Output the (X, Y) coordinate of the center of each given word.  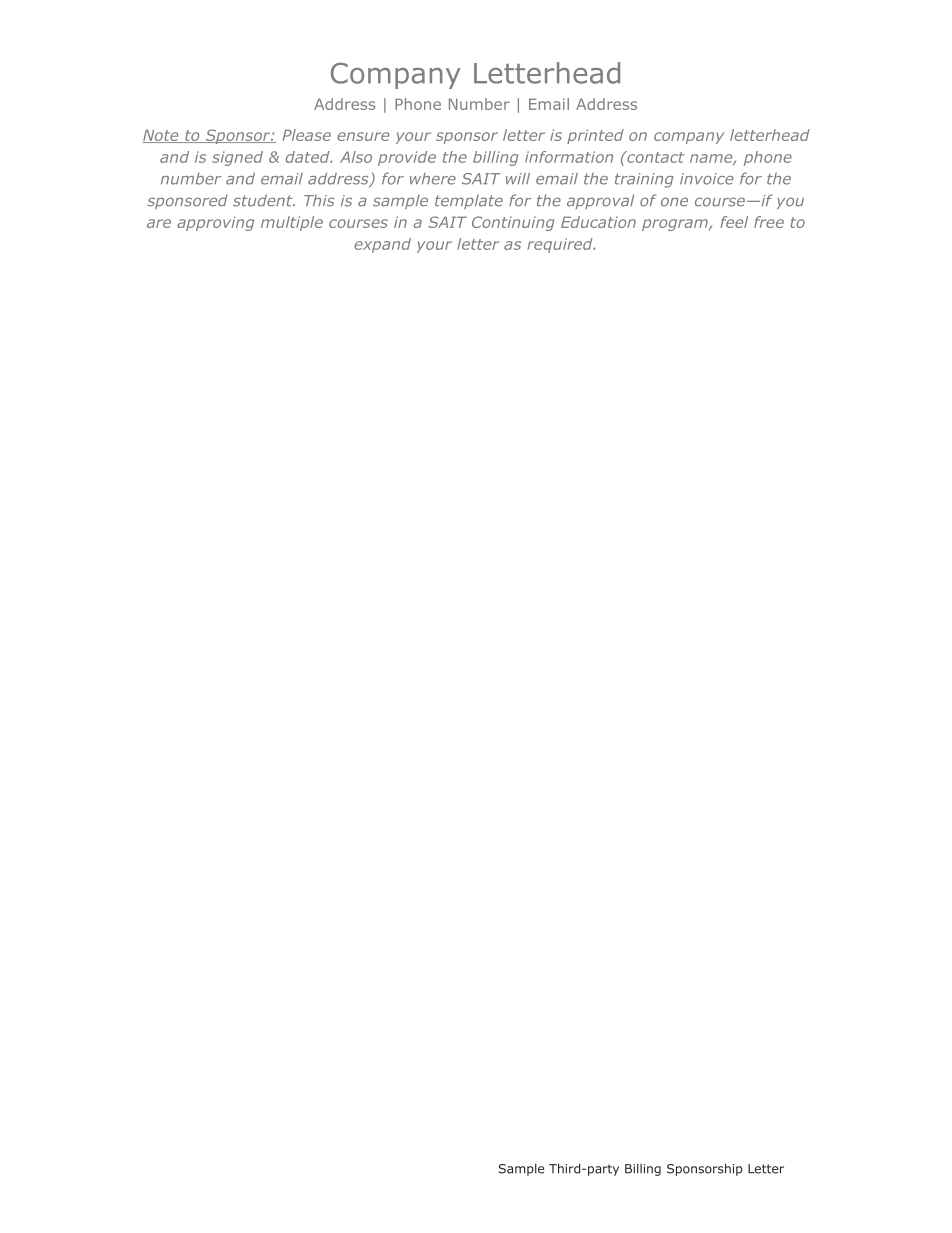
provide (407, 158)
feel (734, 222)
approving (215, 223)
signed (237, 158)
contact (654, 157)
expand (382, 245)
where (433, 179)
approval (600, 201)
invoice (706, 179)
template (469, 201)
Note (162, 136)
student (264, 200)
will (518, 178)
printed (595, 136)
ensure (363, 136)
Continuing (513, 223)
